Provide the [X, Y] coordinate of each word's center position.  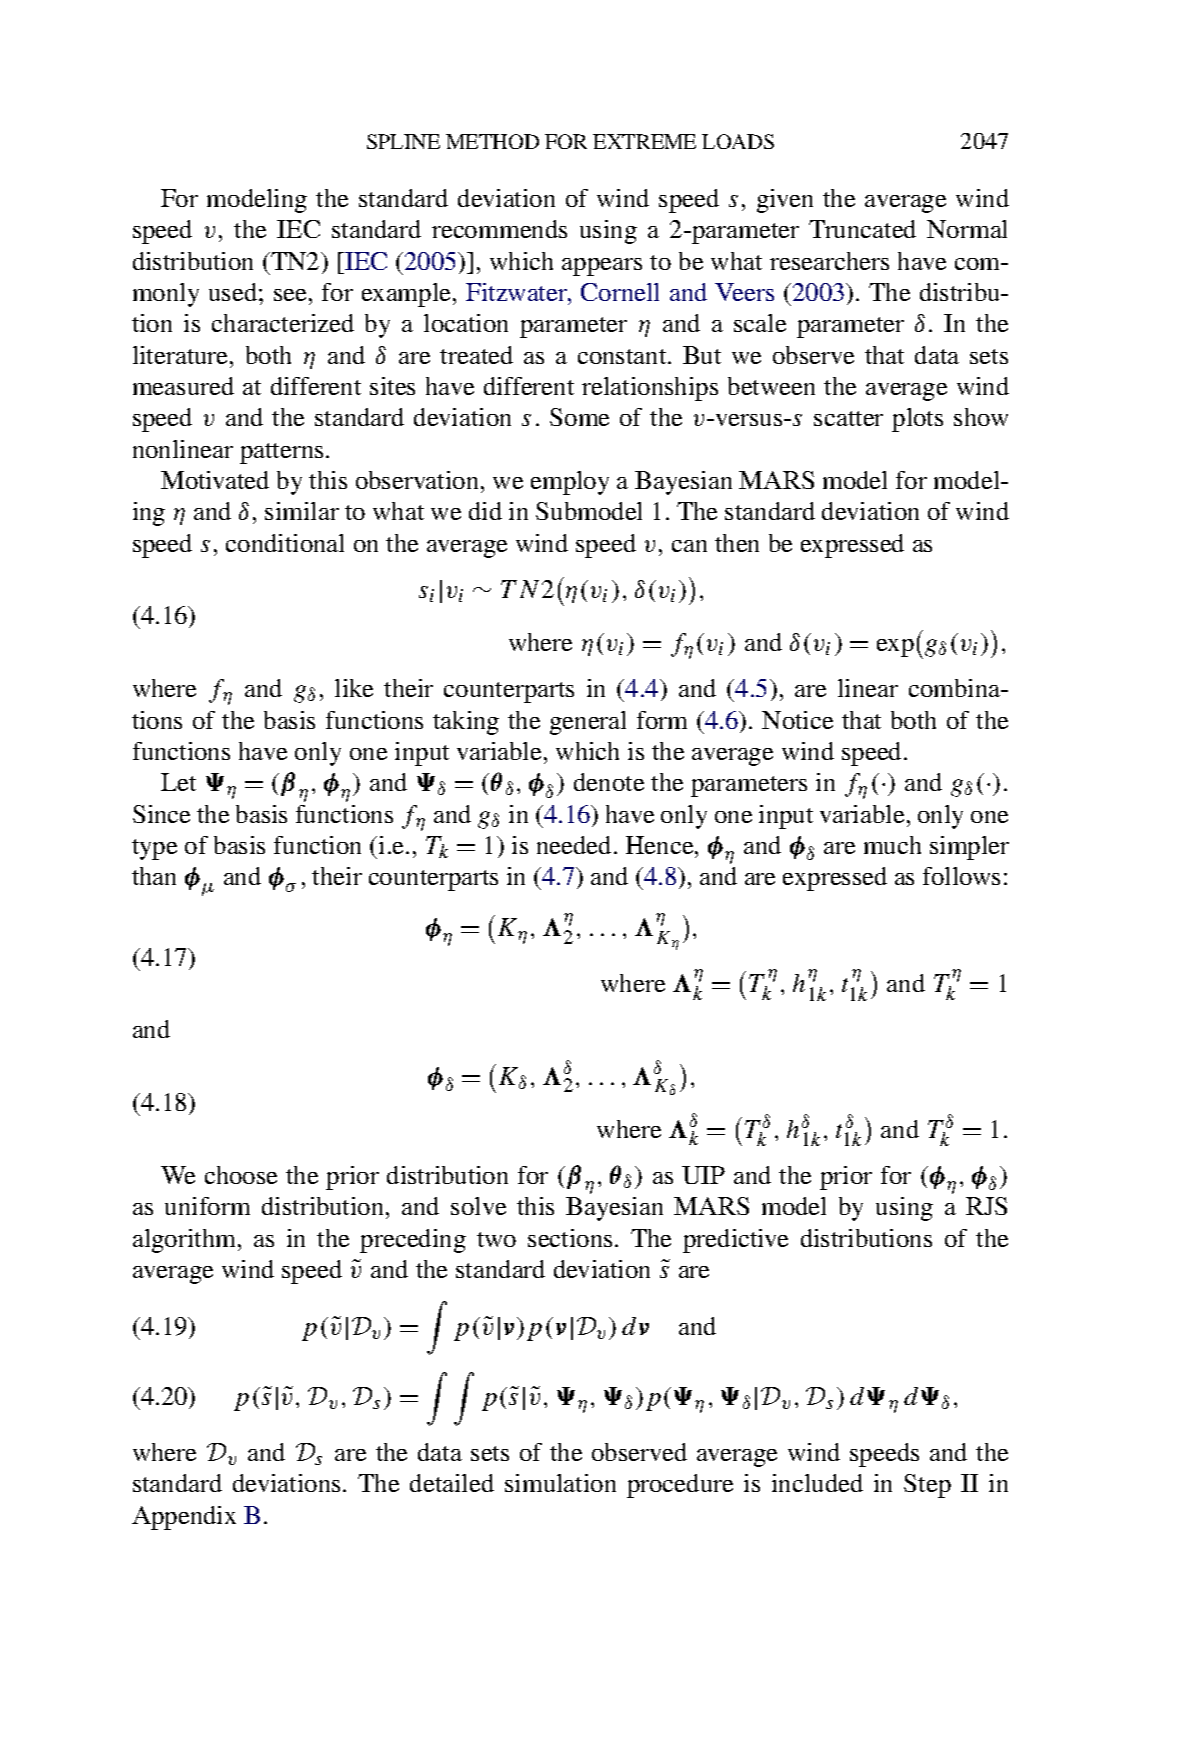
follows [961, 876]
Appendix [184, 1518]
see [290, 295]
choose [241, 1175]
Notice [797, 720]
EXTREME [644, 141]
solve [478, 1206]
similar [302, 511]
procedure [680, 1486]
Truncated [862, 229]
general [588, 723]
